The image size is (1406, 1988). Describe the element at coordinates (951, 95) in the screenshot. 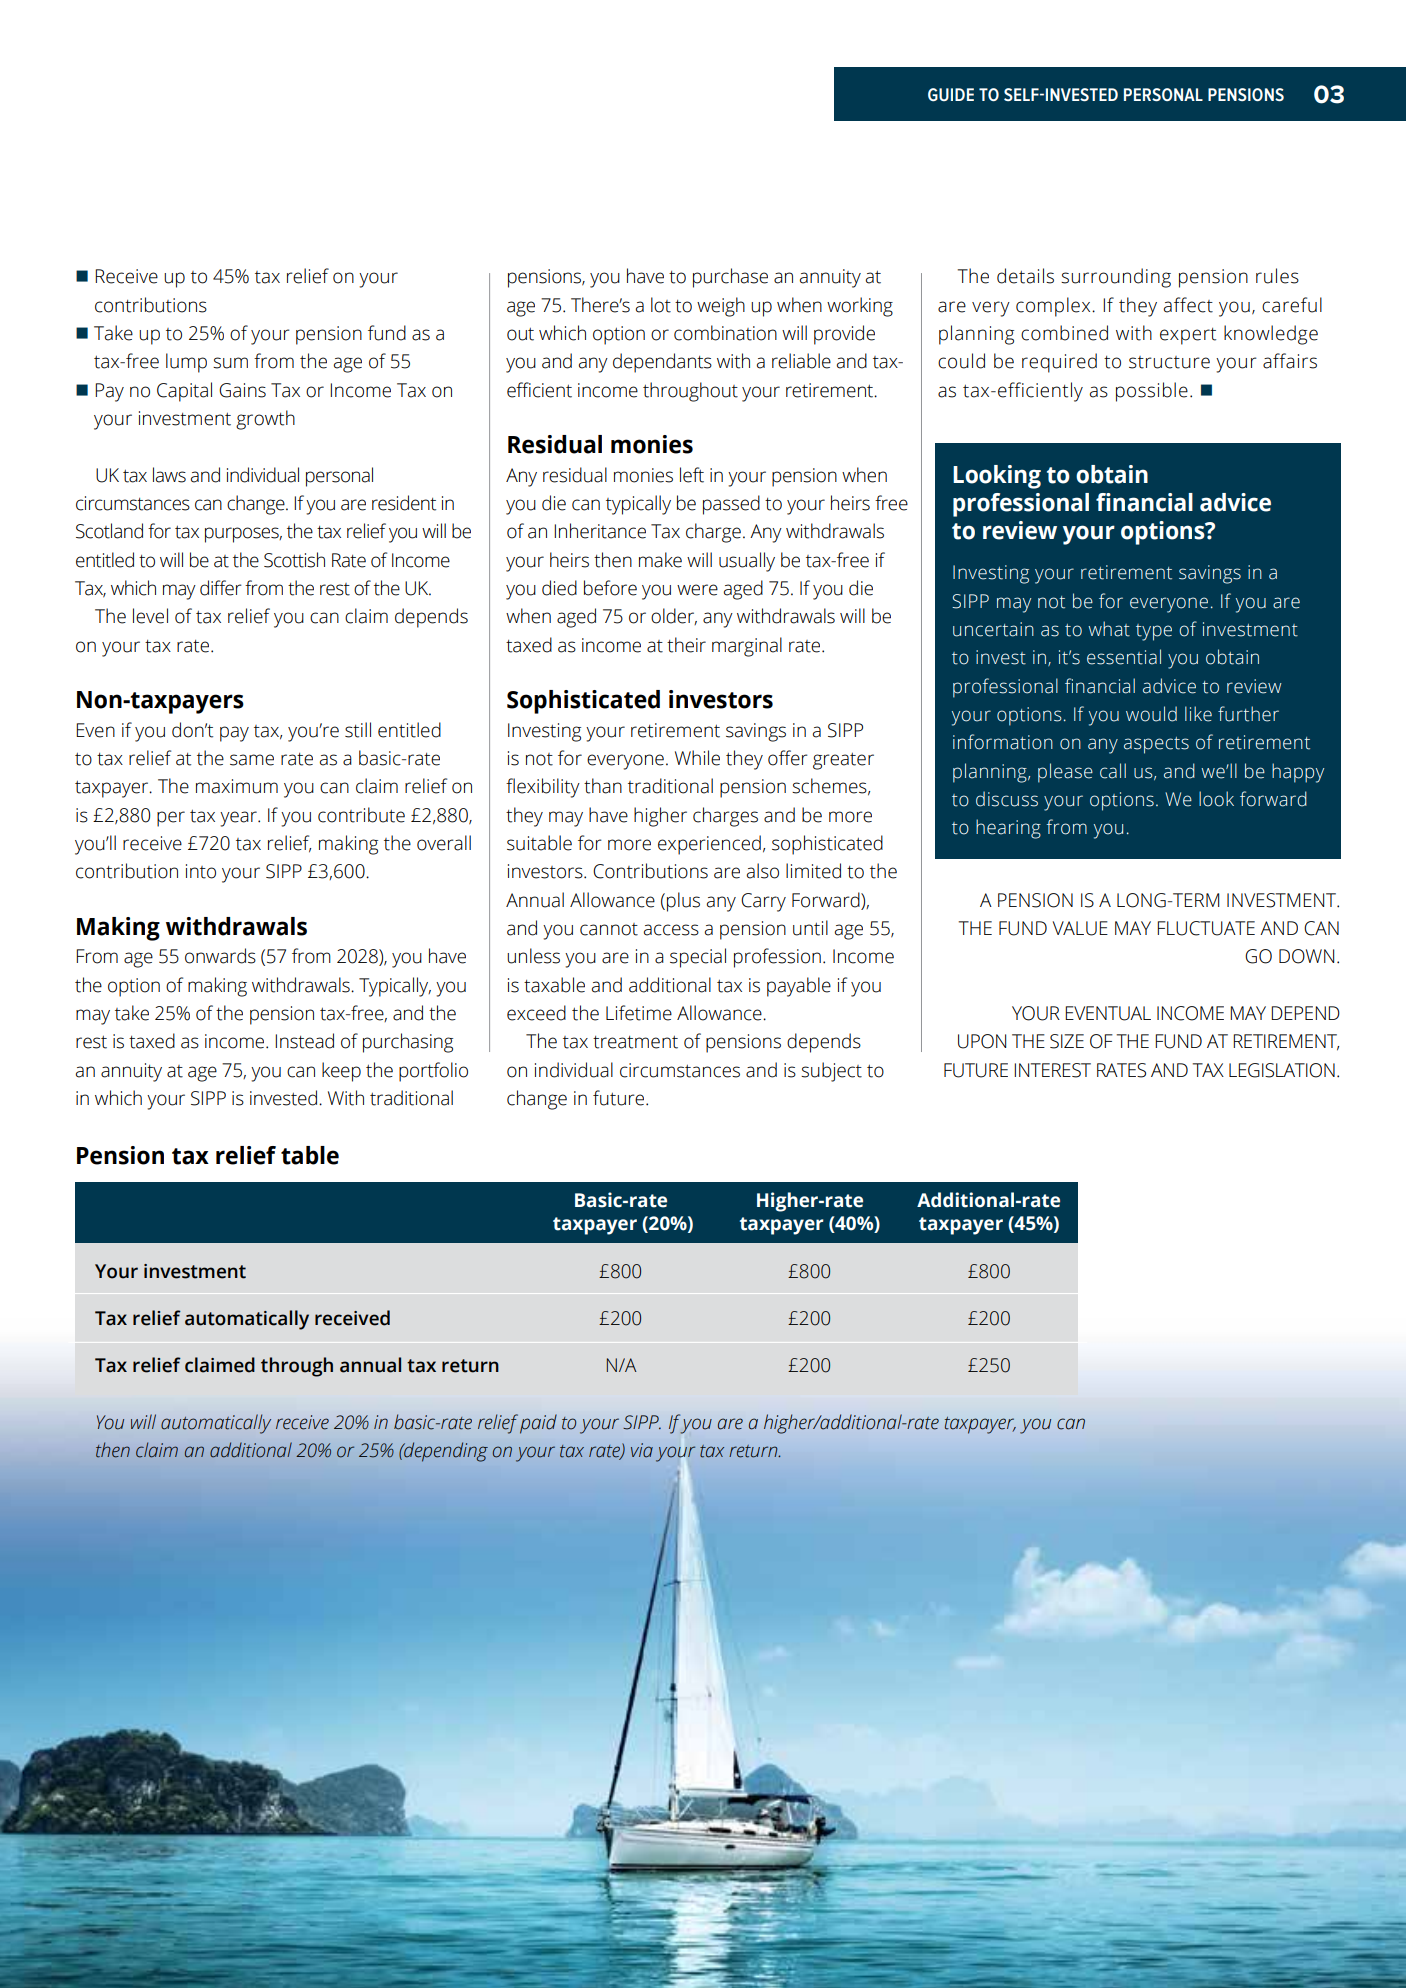

I see `GUIDE` at that location.
